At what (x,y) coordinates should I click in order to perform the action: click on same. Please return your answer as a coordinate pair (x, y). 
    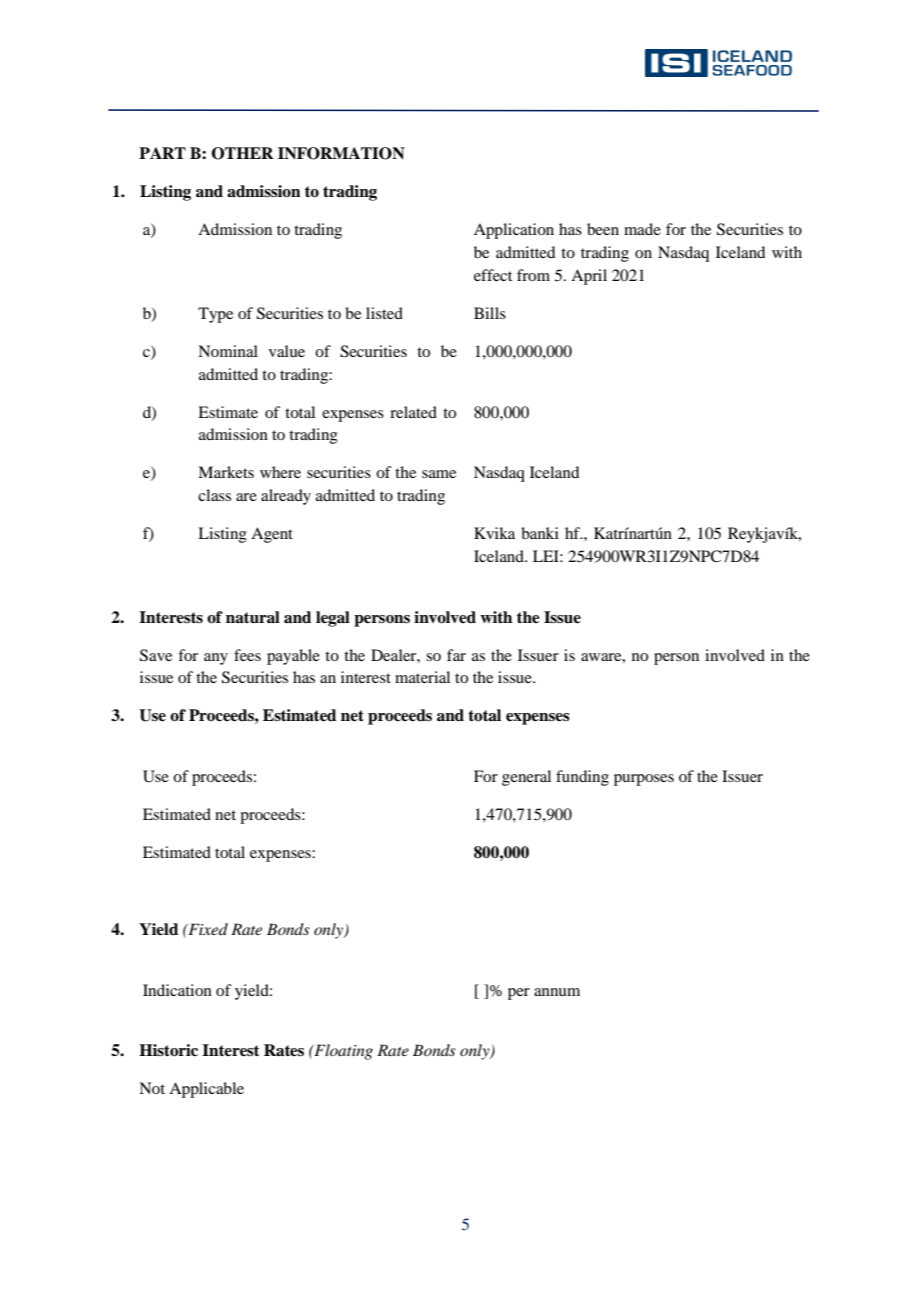
    Looking at the image, I should click on (439, 474).
